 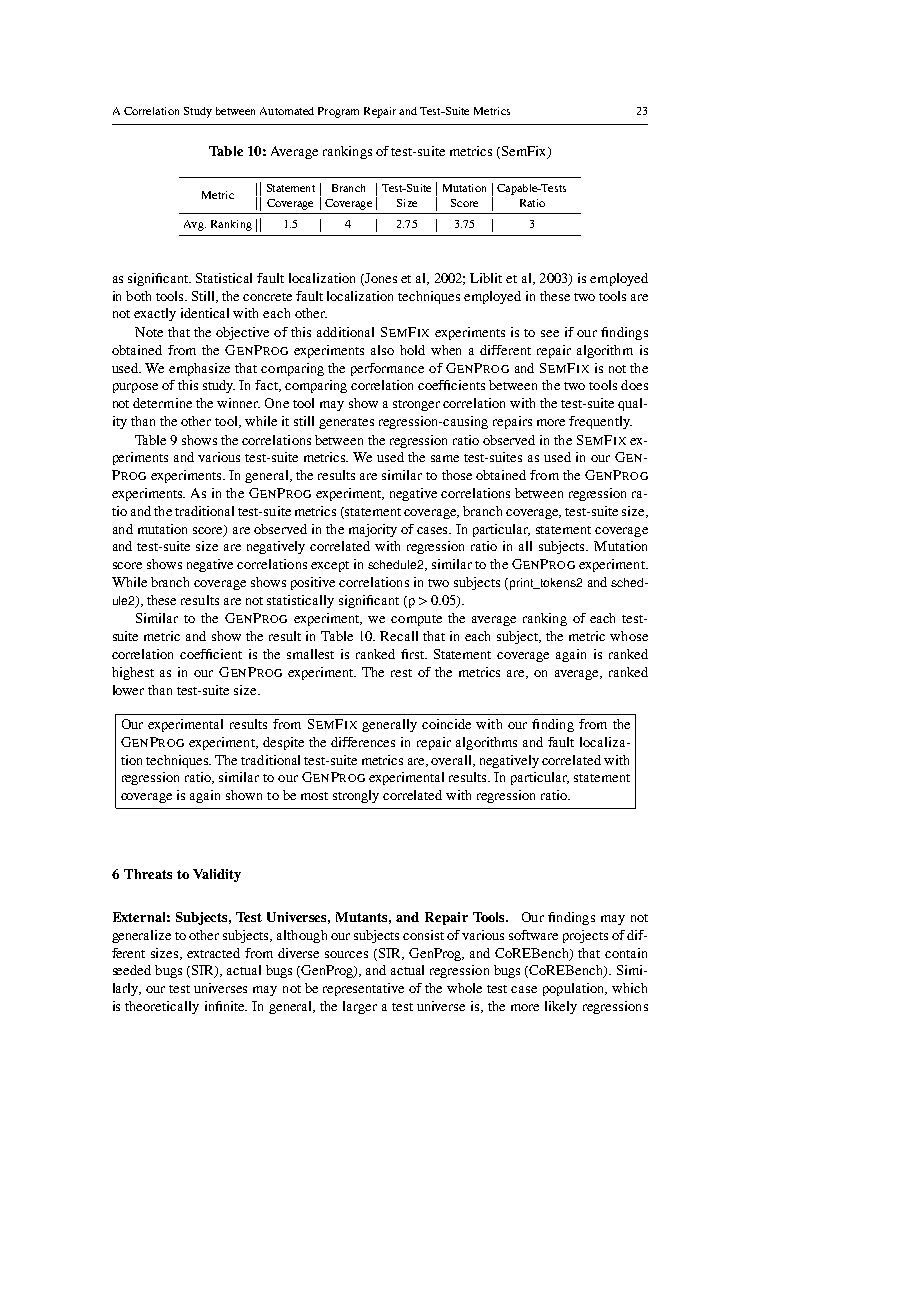 What do you see at coordinates (363, 989) in the image?
I see `representative` at bounding box center [363, 989].
